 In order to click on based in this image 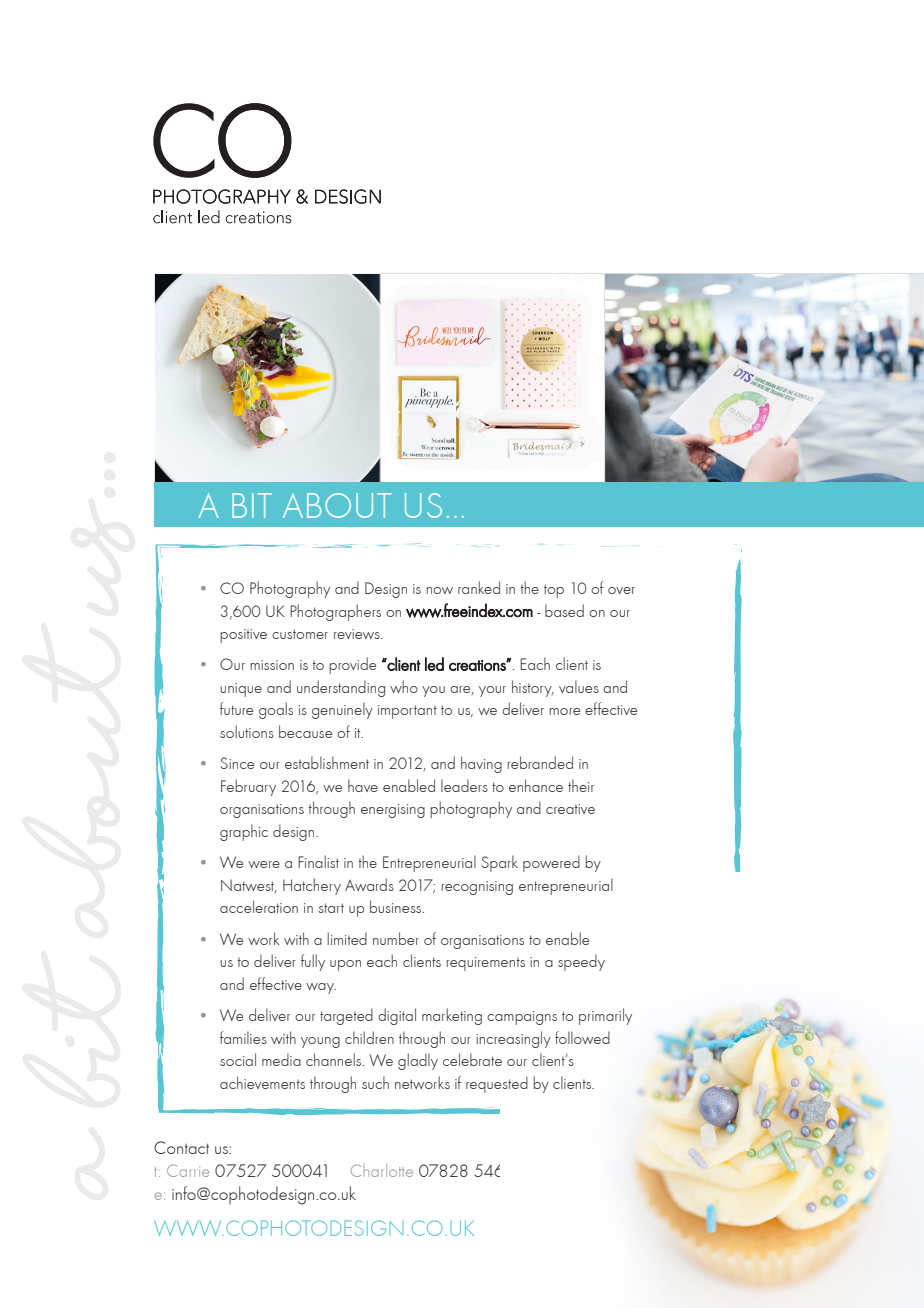, I will do `click(564, 610)`.
